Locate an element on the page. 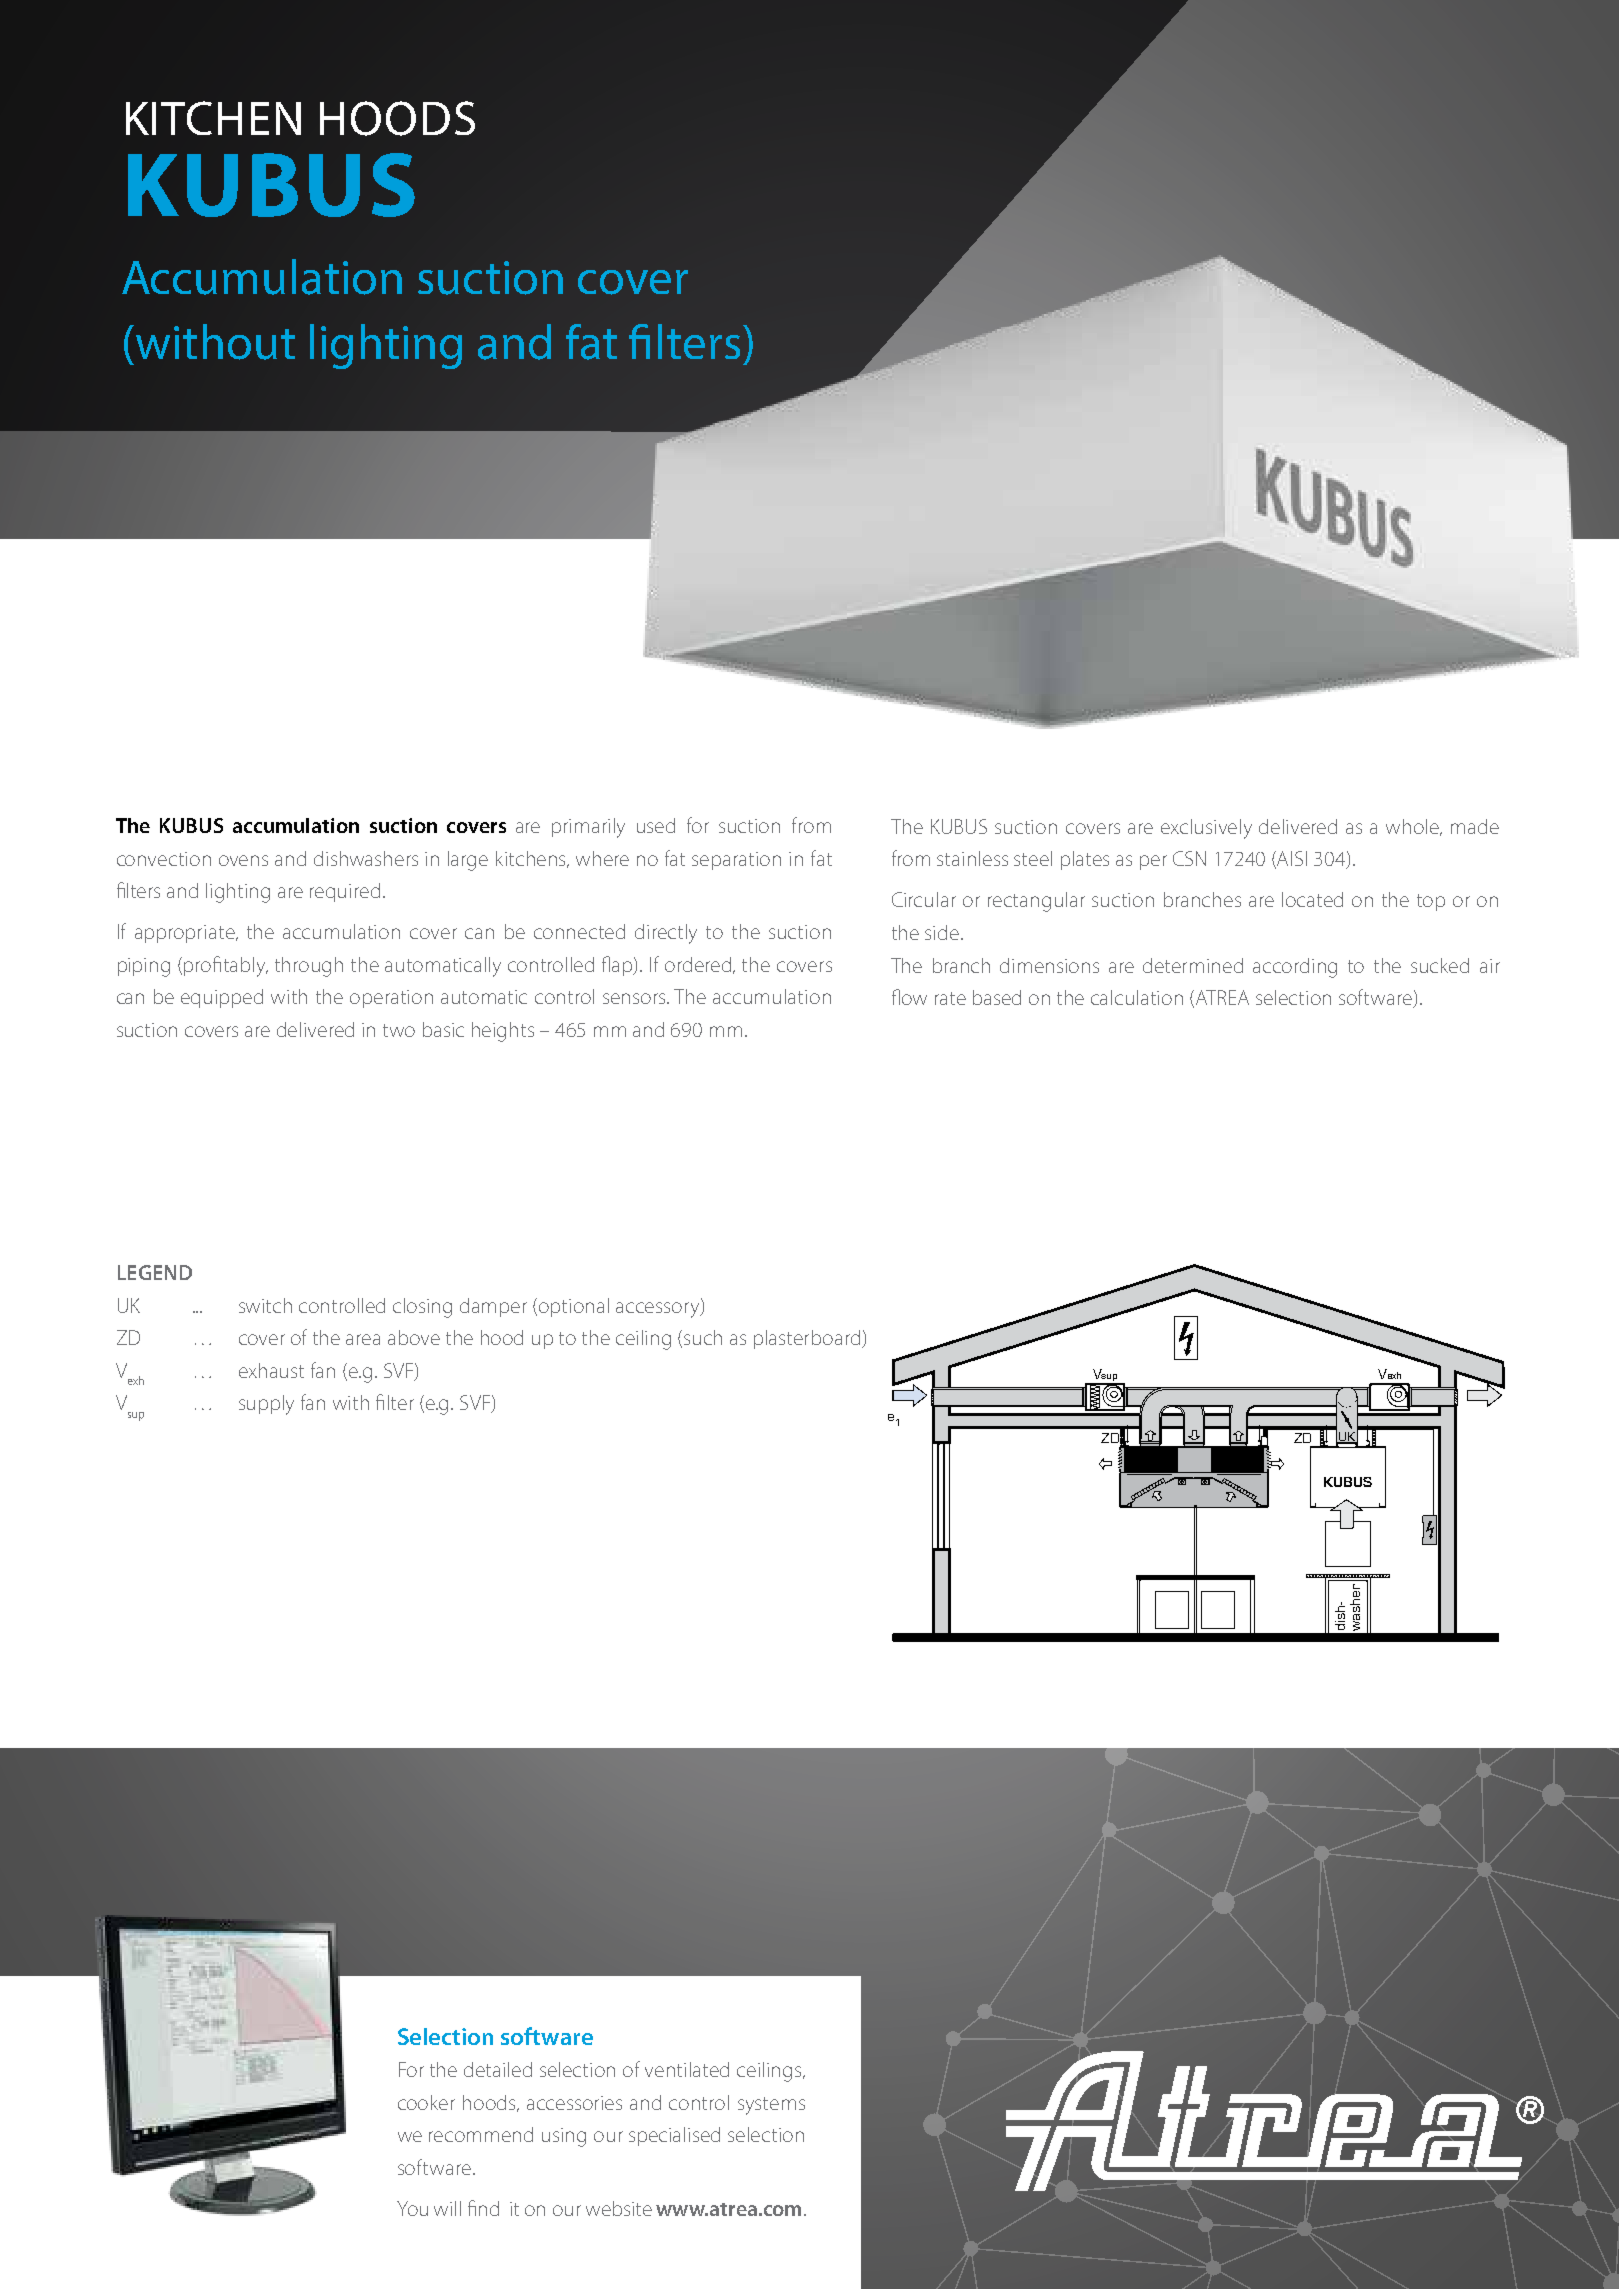 The height and width of the image is (2289, 1619). flow is located at coordinates (909, 997).
